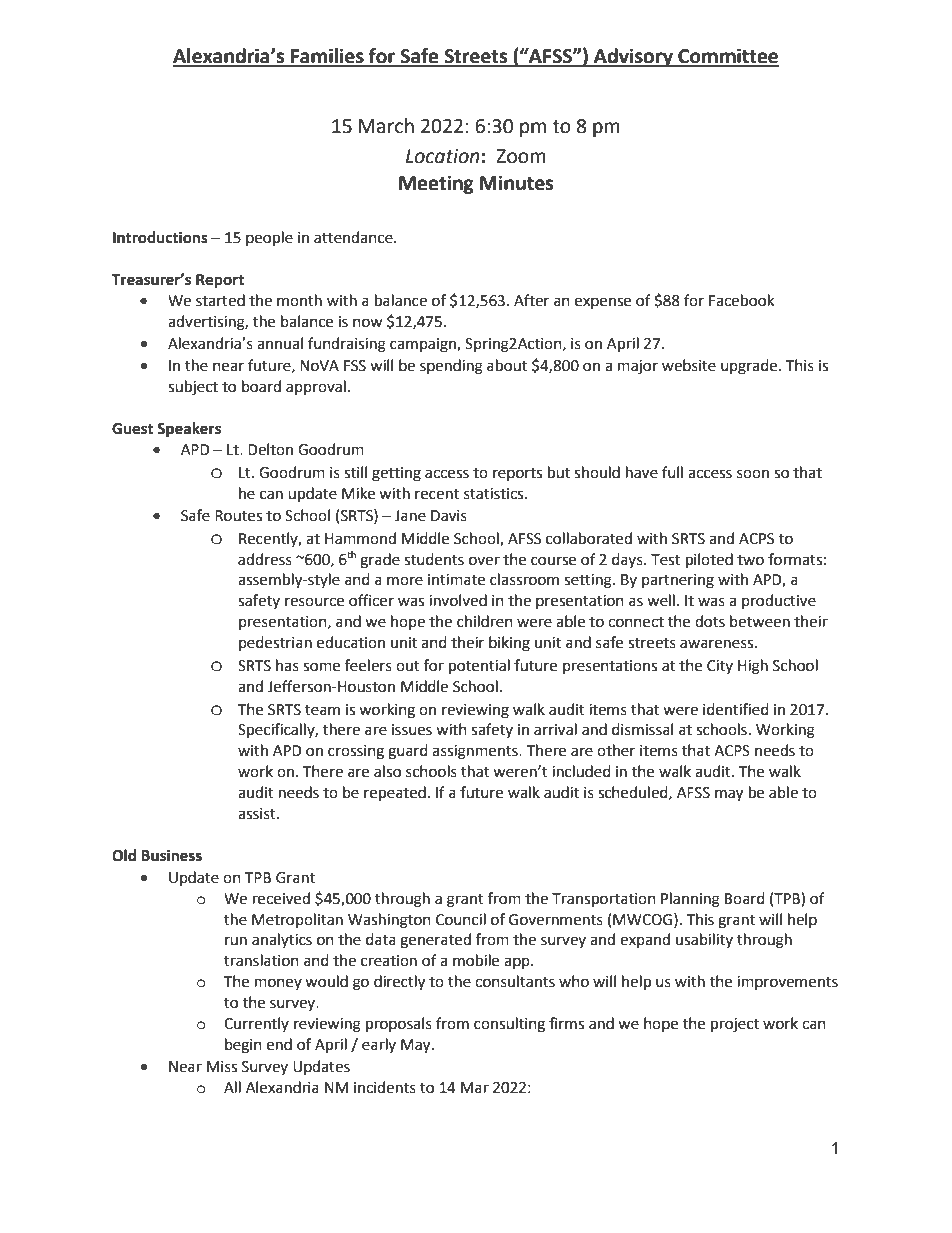  I want to click on Facebook, so click(741, 300).
